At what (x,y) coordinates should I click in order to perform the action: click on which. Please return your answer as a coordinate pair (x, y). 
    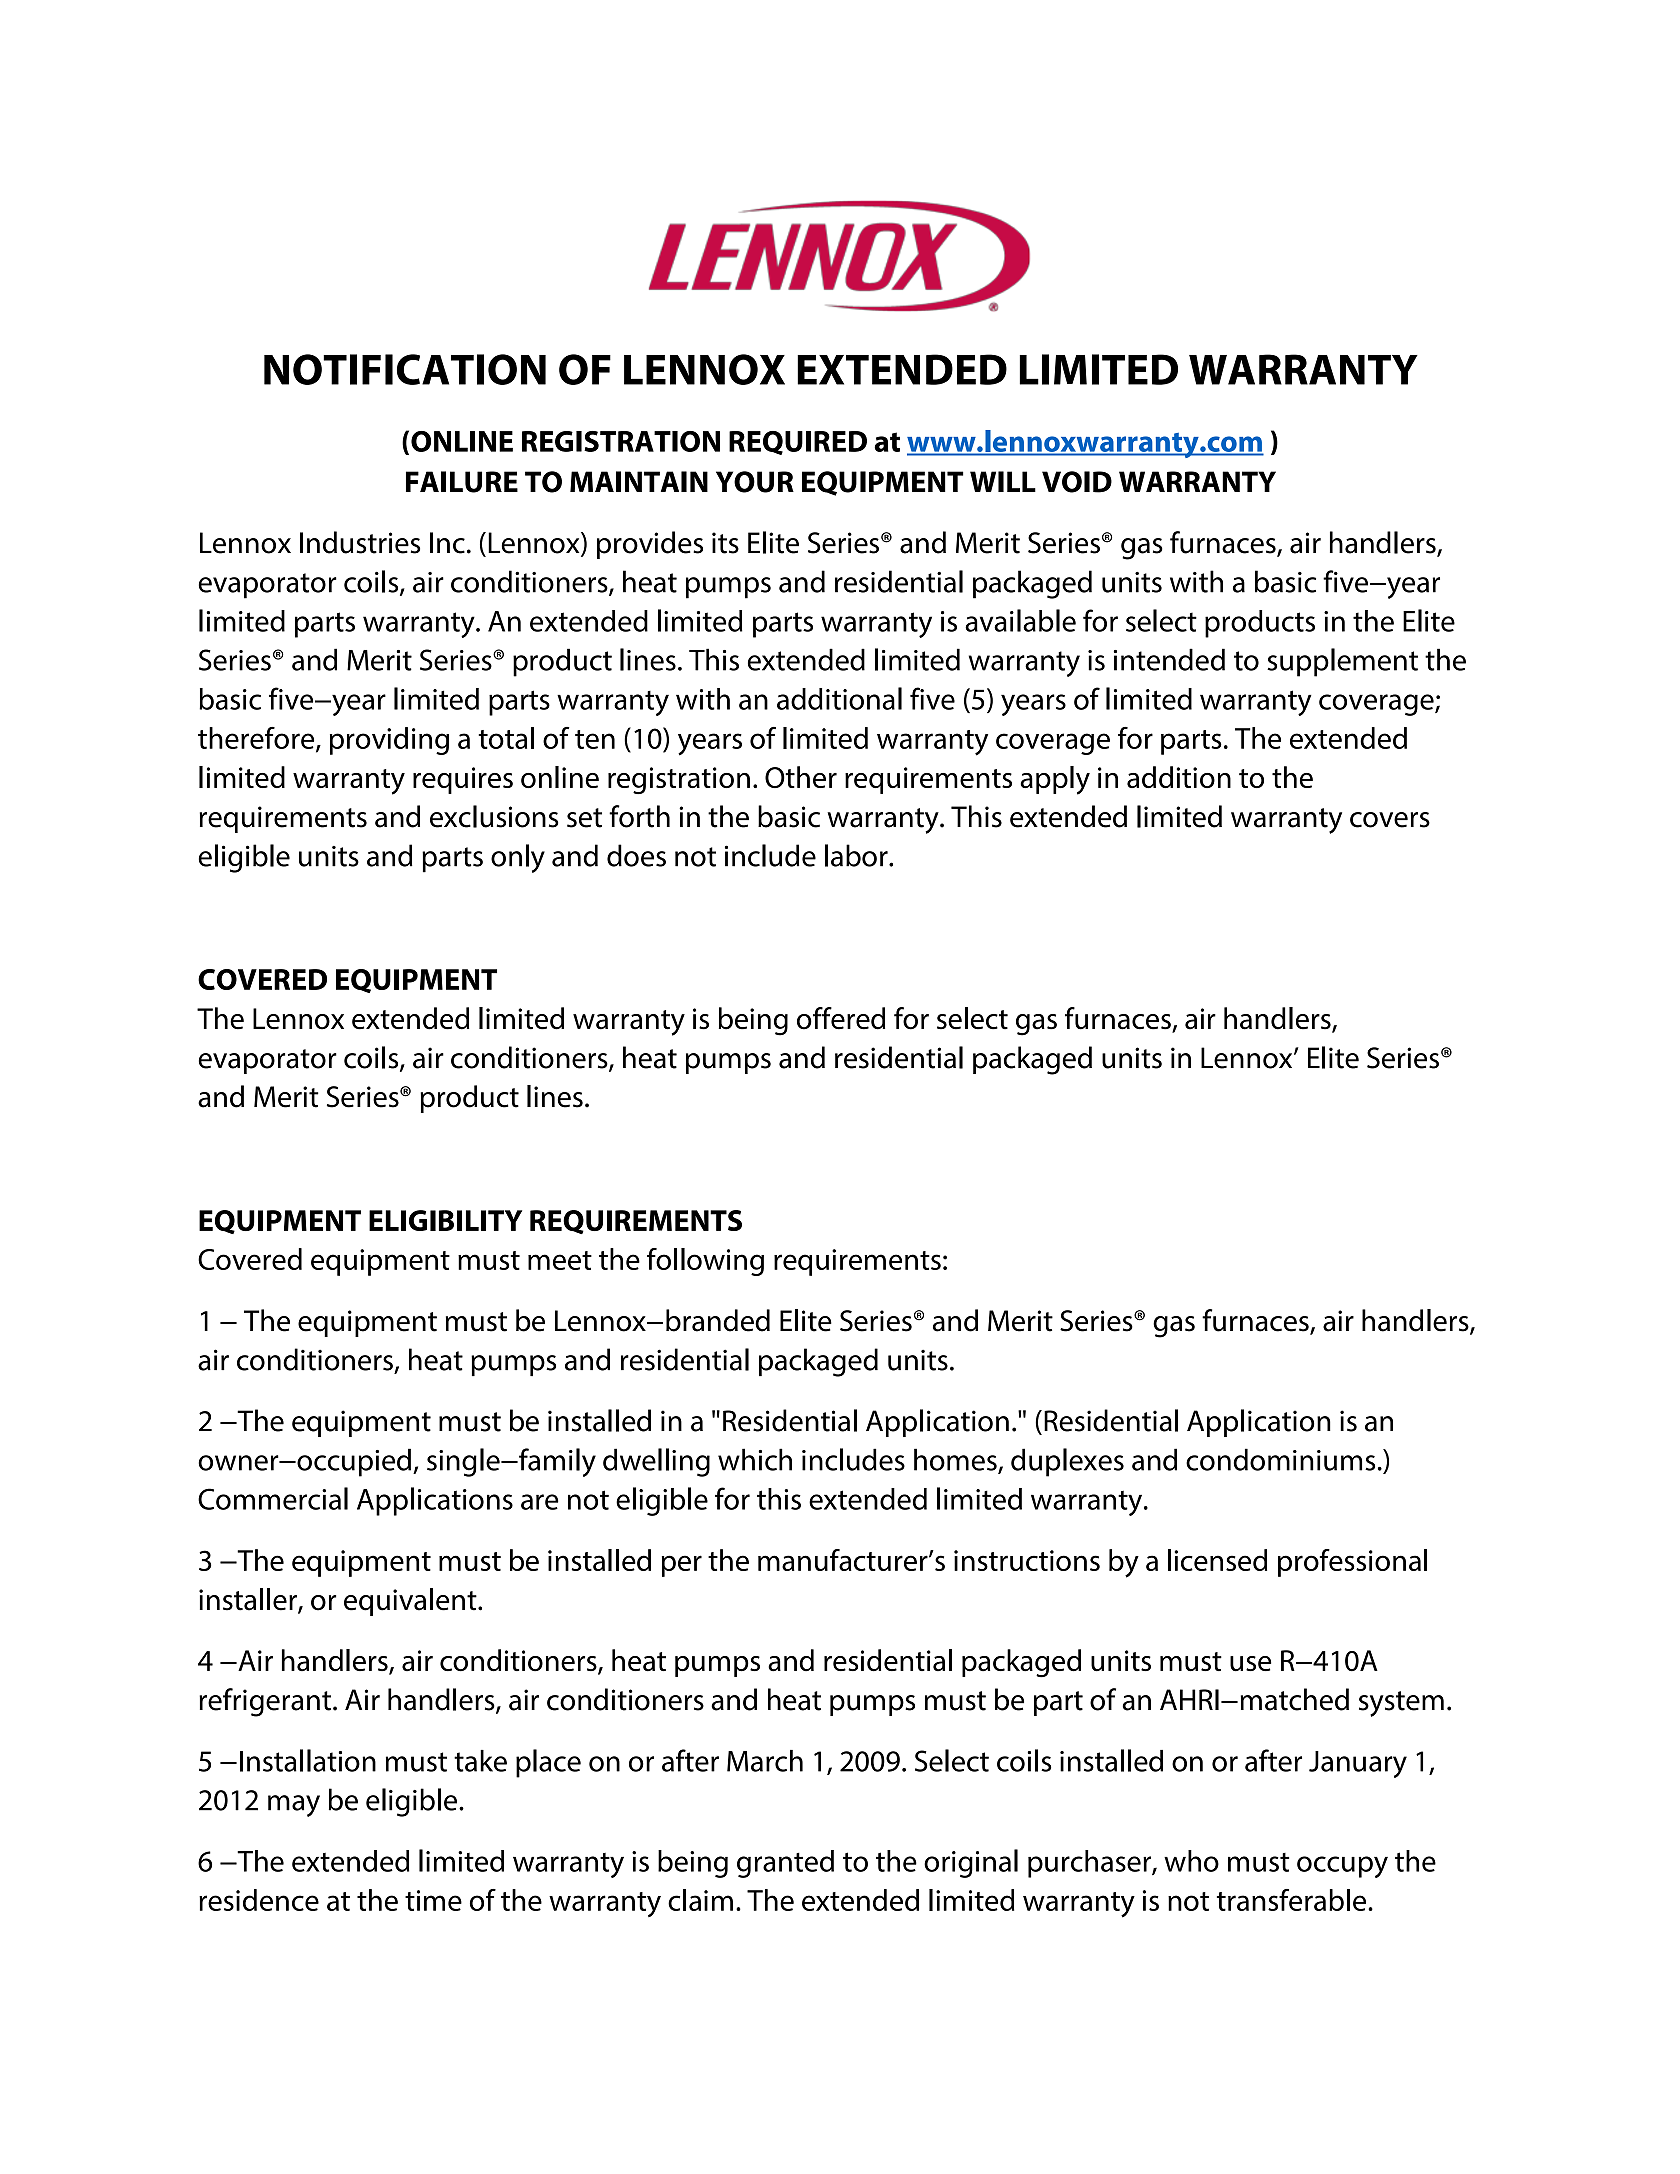
    Looking at the image, I should click on (755, 1459).
